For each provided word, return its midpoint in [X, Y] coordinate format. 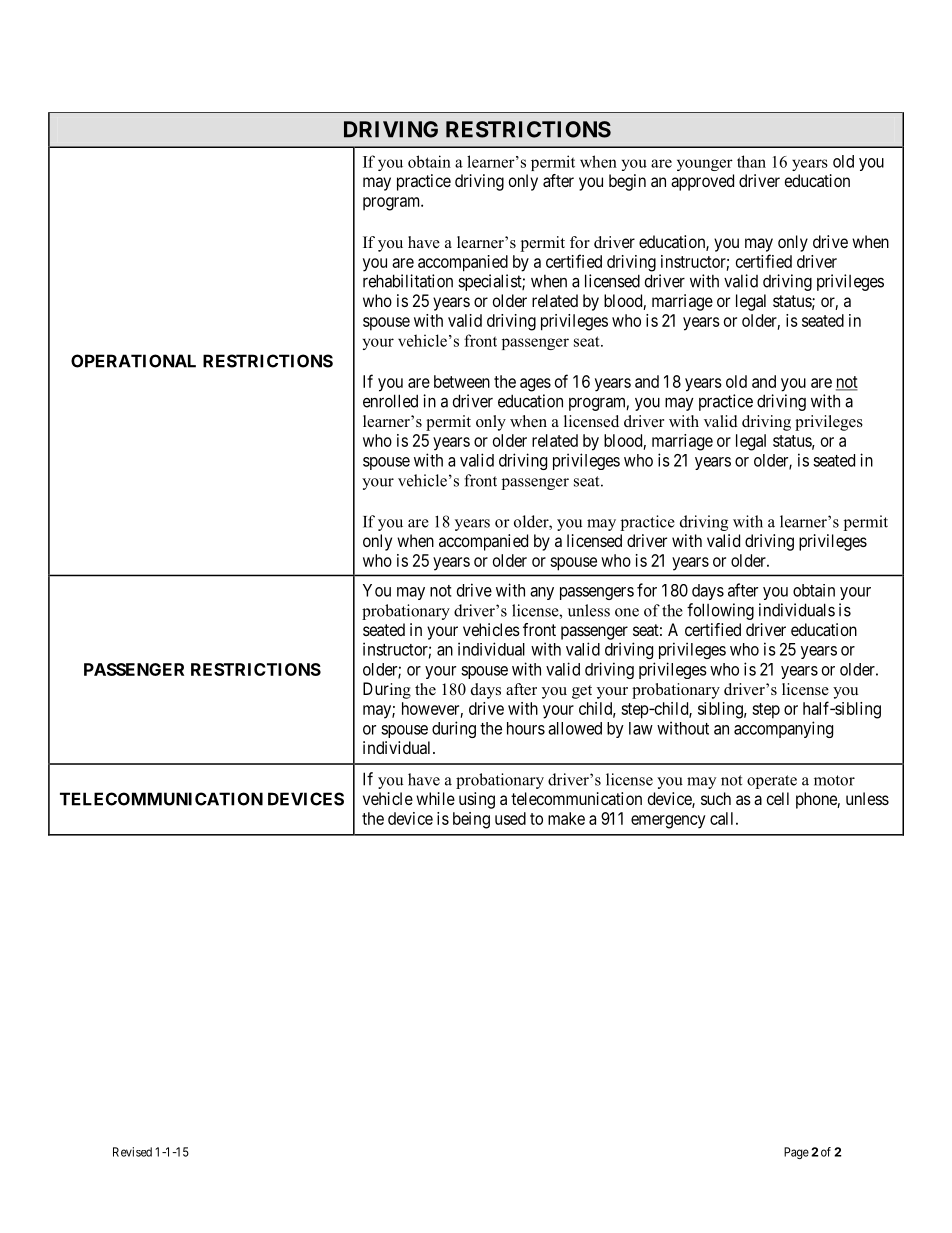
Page [796, 1153]
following [720, 611]
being [471, 820]
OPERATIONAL [133, 361]
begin [627, 182]
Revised [132, 1152]
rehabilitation [408, 281]
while [435, 798]
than [751, 161]
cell [778, 798]
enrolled [390, 401]
